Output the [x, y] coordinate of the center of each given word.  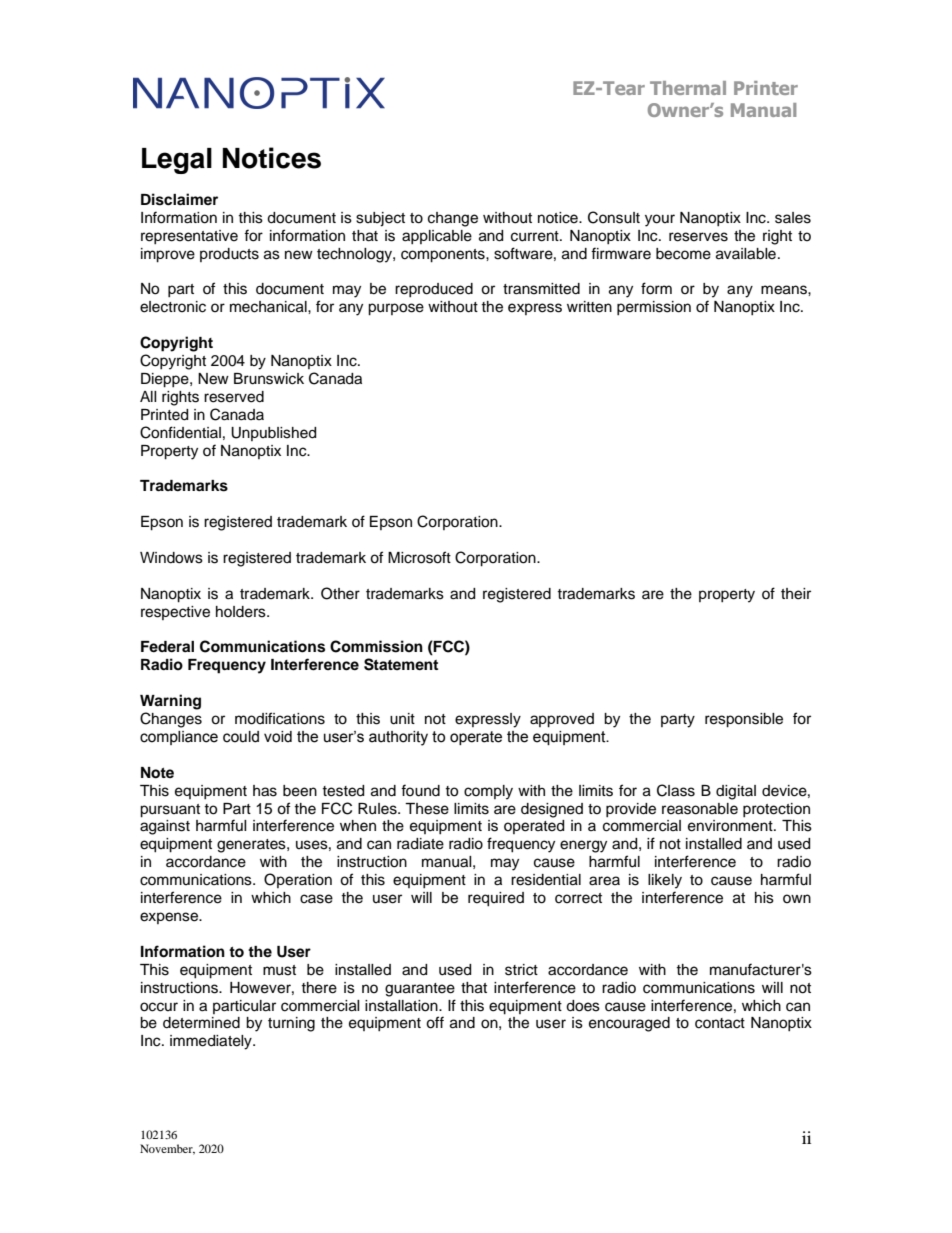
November [167, 1149]
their [796, 594]
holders [242, 612]
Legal [177, 161]
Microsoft [419, 557]
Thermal [688, 88]
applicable [437, 237]
